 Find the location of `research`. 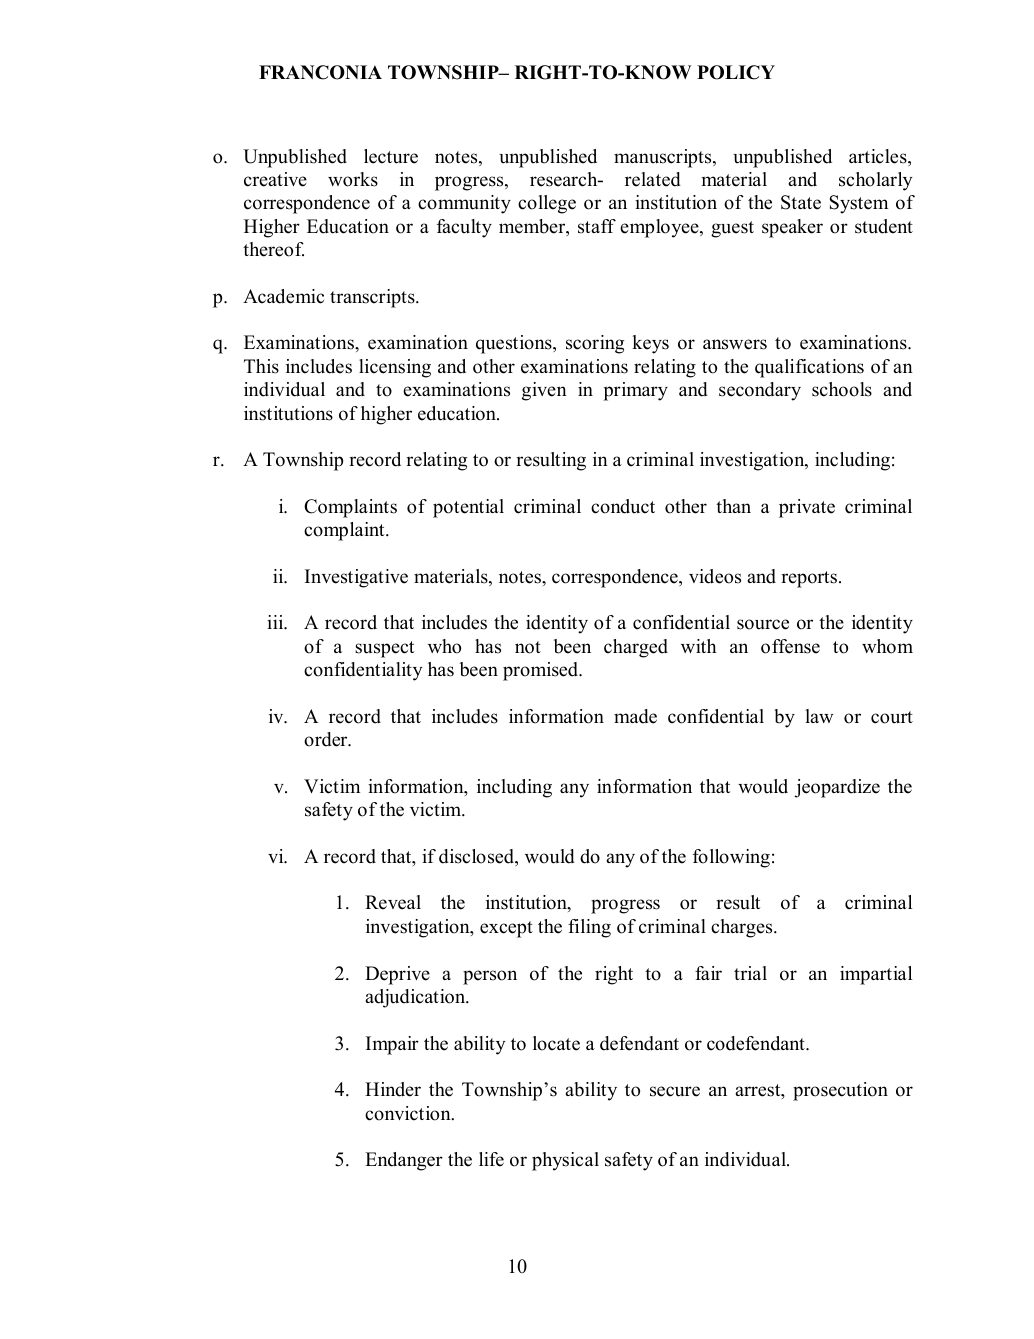

research is located at coordinates (565, 179).
